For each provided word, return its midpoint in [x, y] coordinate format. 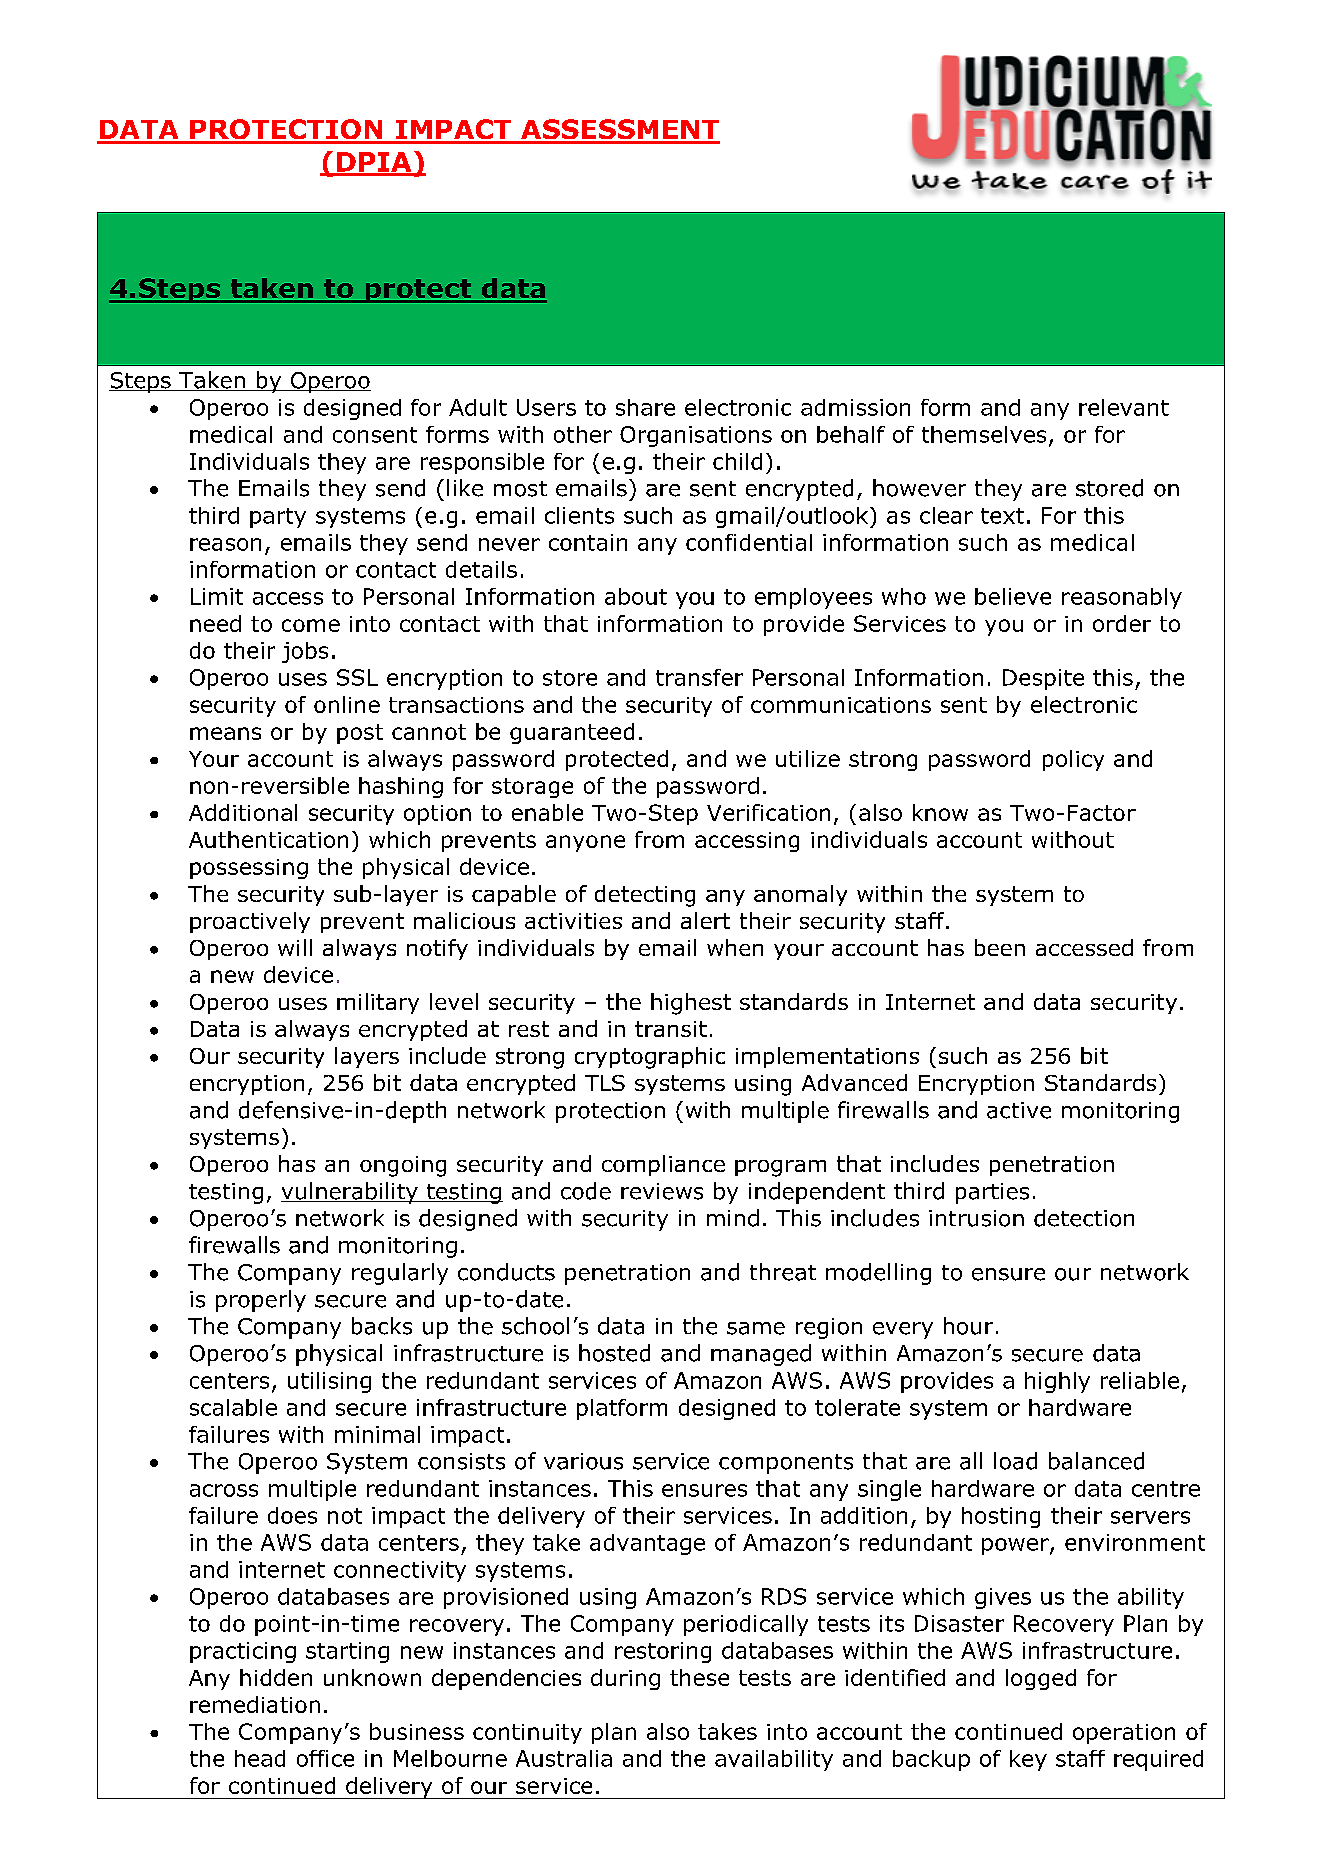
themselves [984, 434]
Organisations [696, 436]
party [278, 518]
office [325, 1758]
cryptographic [650, 1058]
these [699, 1677]
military [378, 1003]
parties [992, 1193]
